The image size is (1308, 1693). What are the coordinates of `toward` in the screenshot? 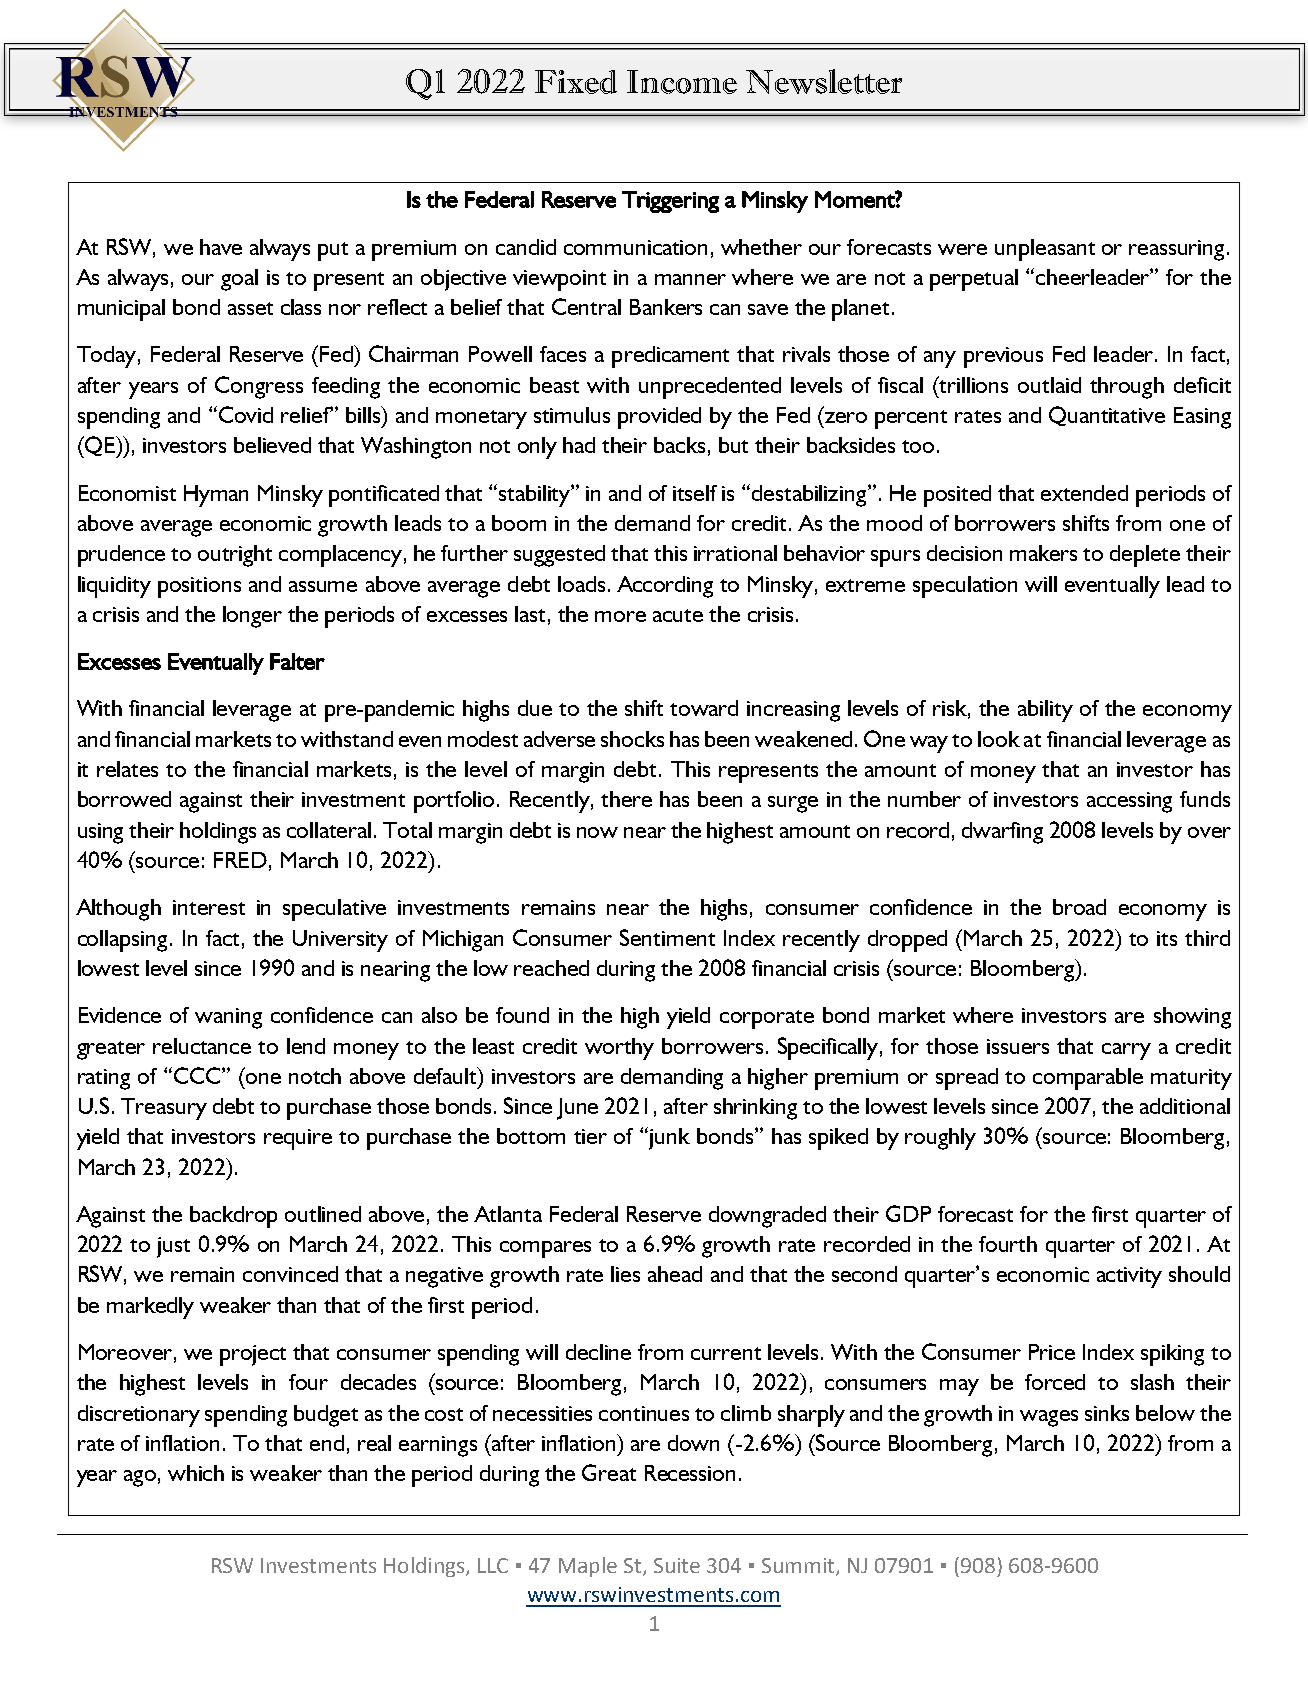 It's located at (704, 708).
